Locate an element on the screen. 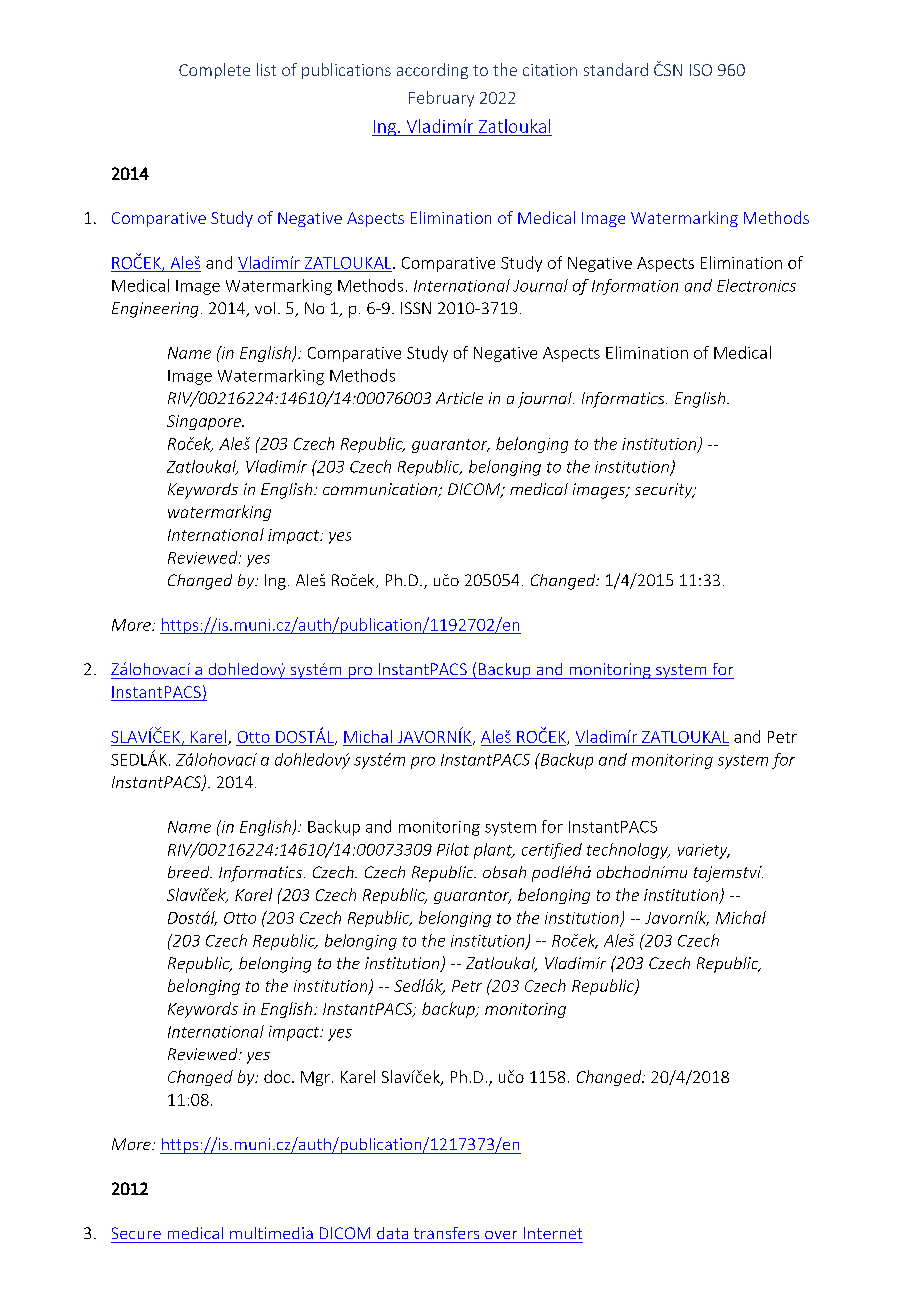  transfers is located at coordinates (446, 1233).
